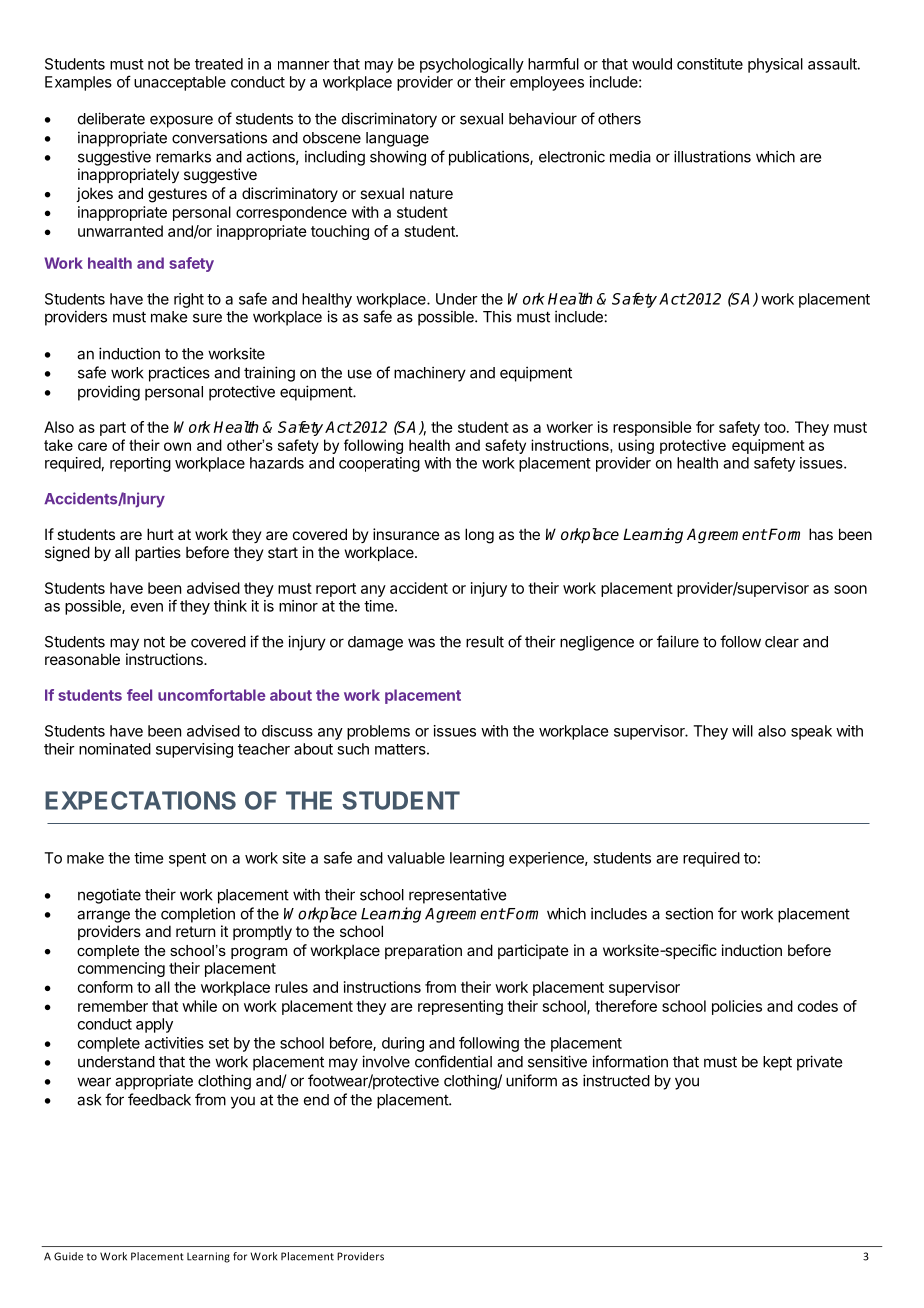 Image resolution: width=924 pixels, height=1308 pixels. What do you see at coordinates (479, 536) in the screenshot?
I see `long` at bounding box center [479, 536].
